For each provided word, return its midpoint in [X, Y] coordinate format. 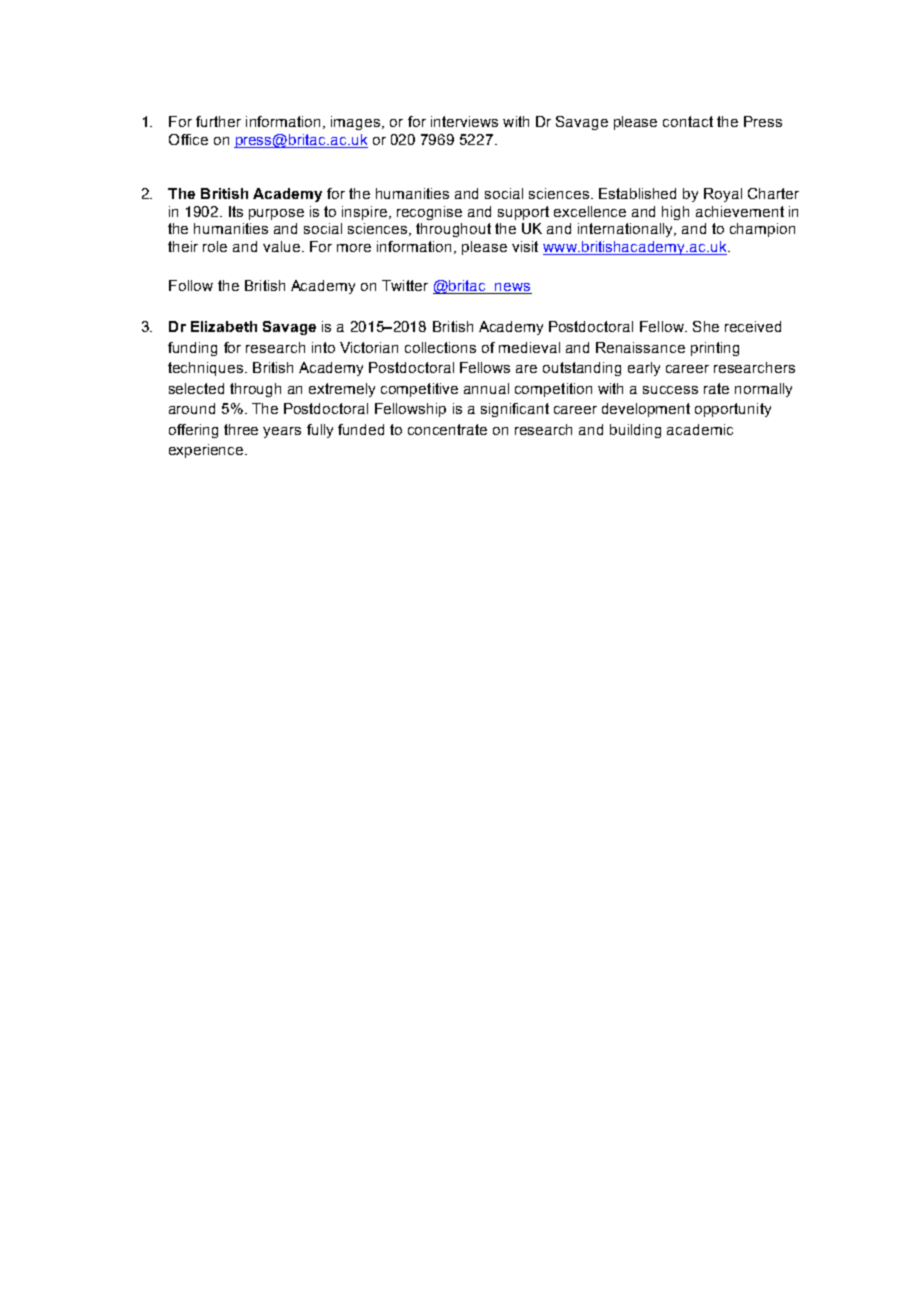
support [523, 213]
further [218, 121]
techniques [205, 369]
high [675, 213]
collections [440, 347]
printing [715, 349]
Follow [191, 285]
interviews [464, 121]
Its [236, 211]
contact [688, 121]
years [282, 432]
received [753, 326]
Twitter [405, 285]
